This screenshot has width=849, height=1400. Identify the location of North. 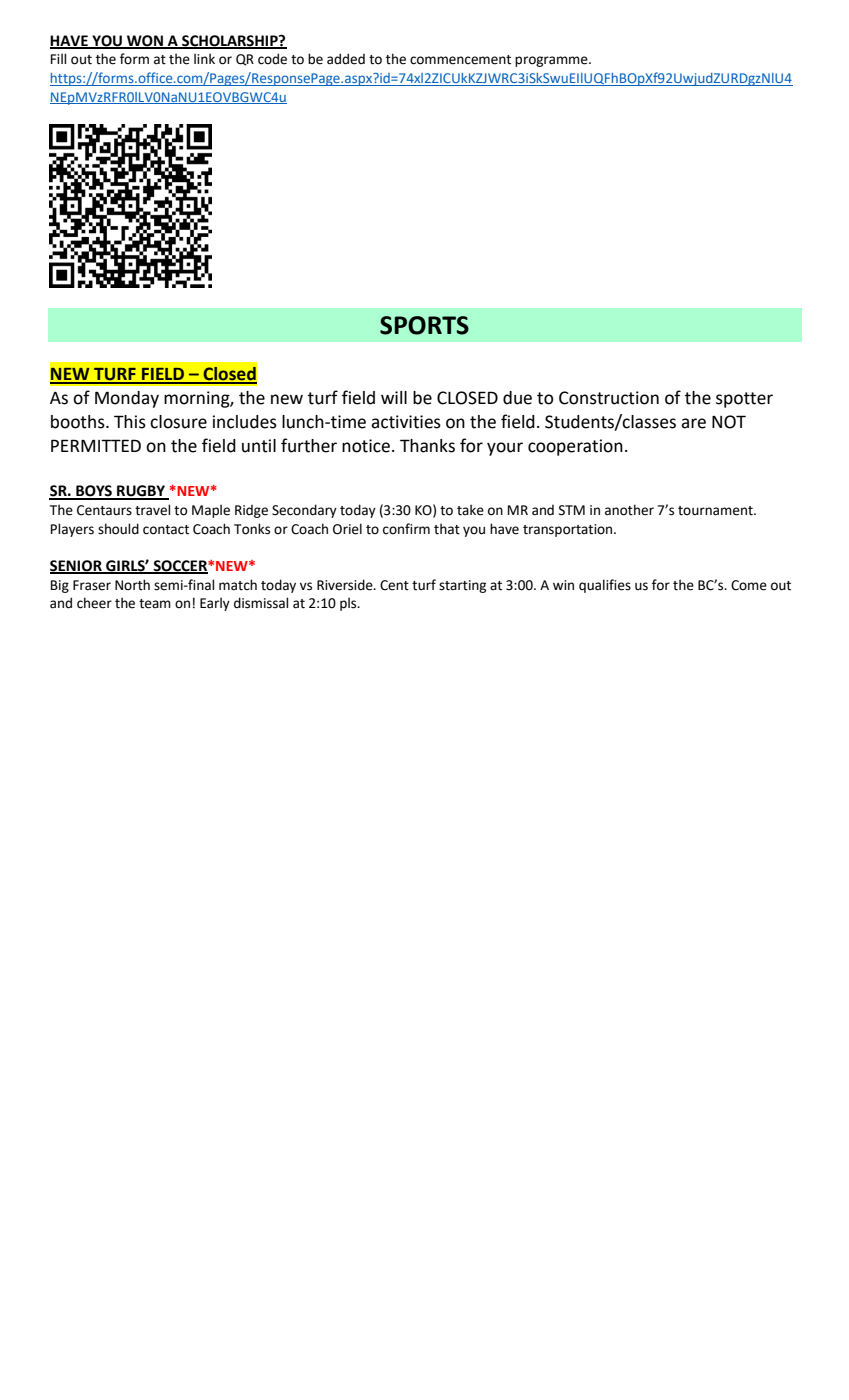
(132, 585).
